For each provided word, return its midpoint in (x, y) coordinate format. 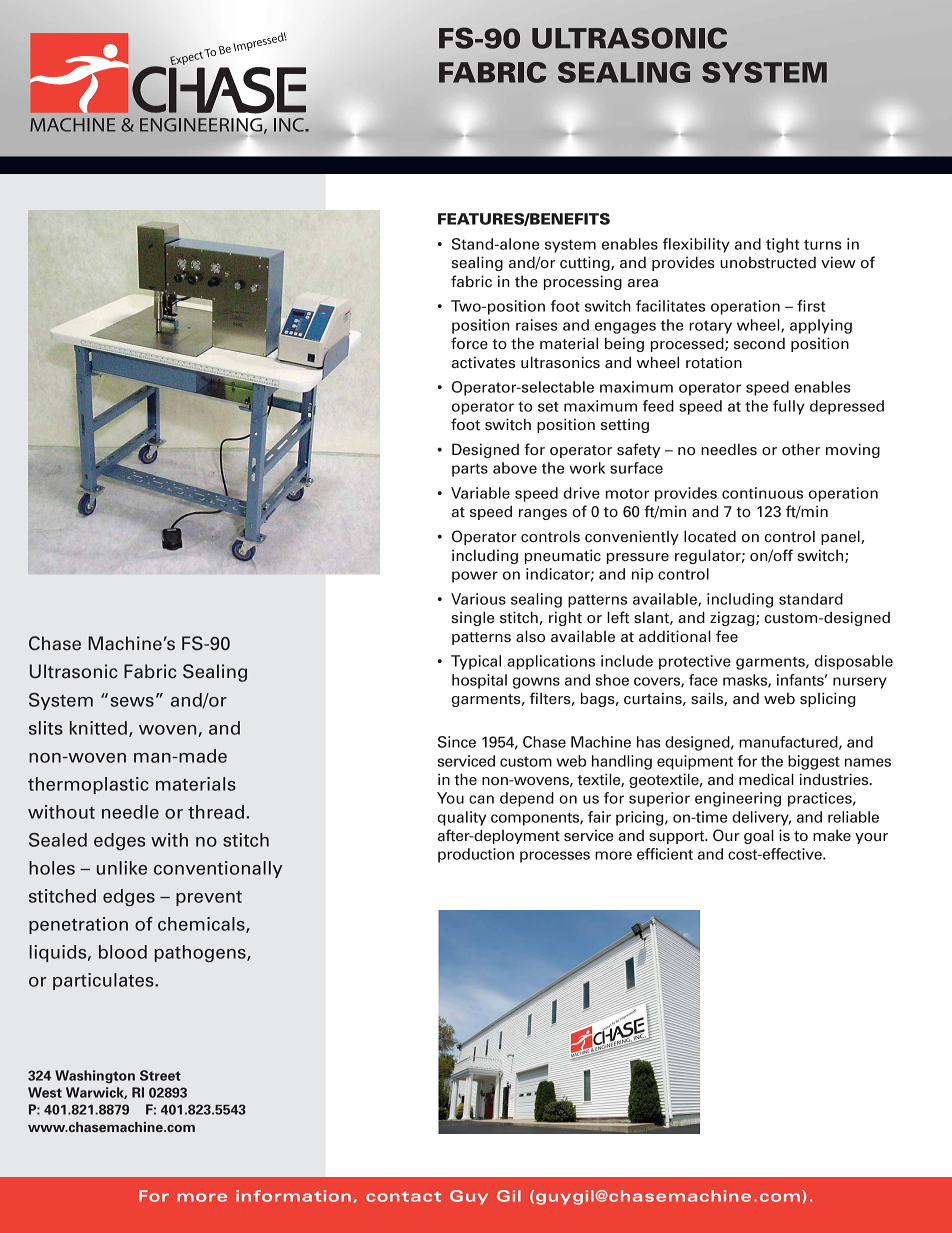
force (469, 343)
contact (403, 1196)
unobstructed (768, 262)
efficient (665, 854)
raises (537, 325)
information (293, 1196)
